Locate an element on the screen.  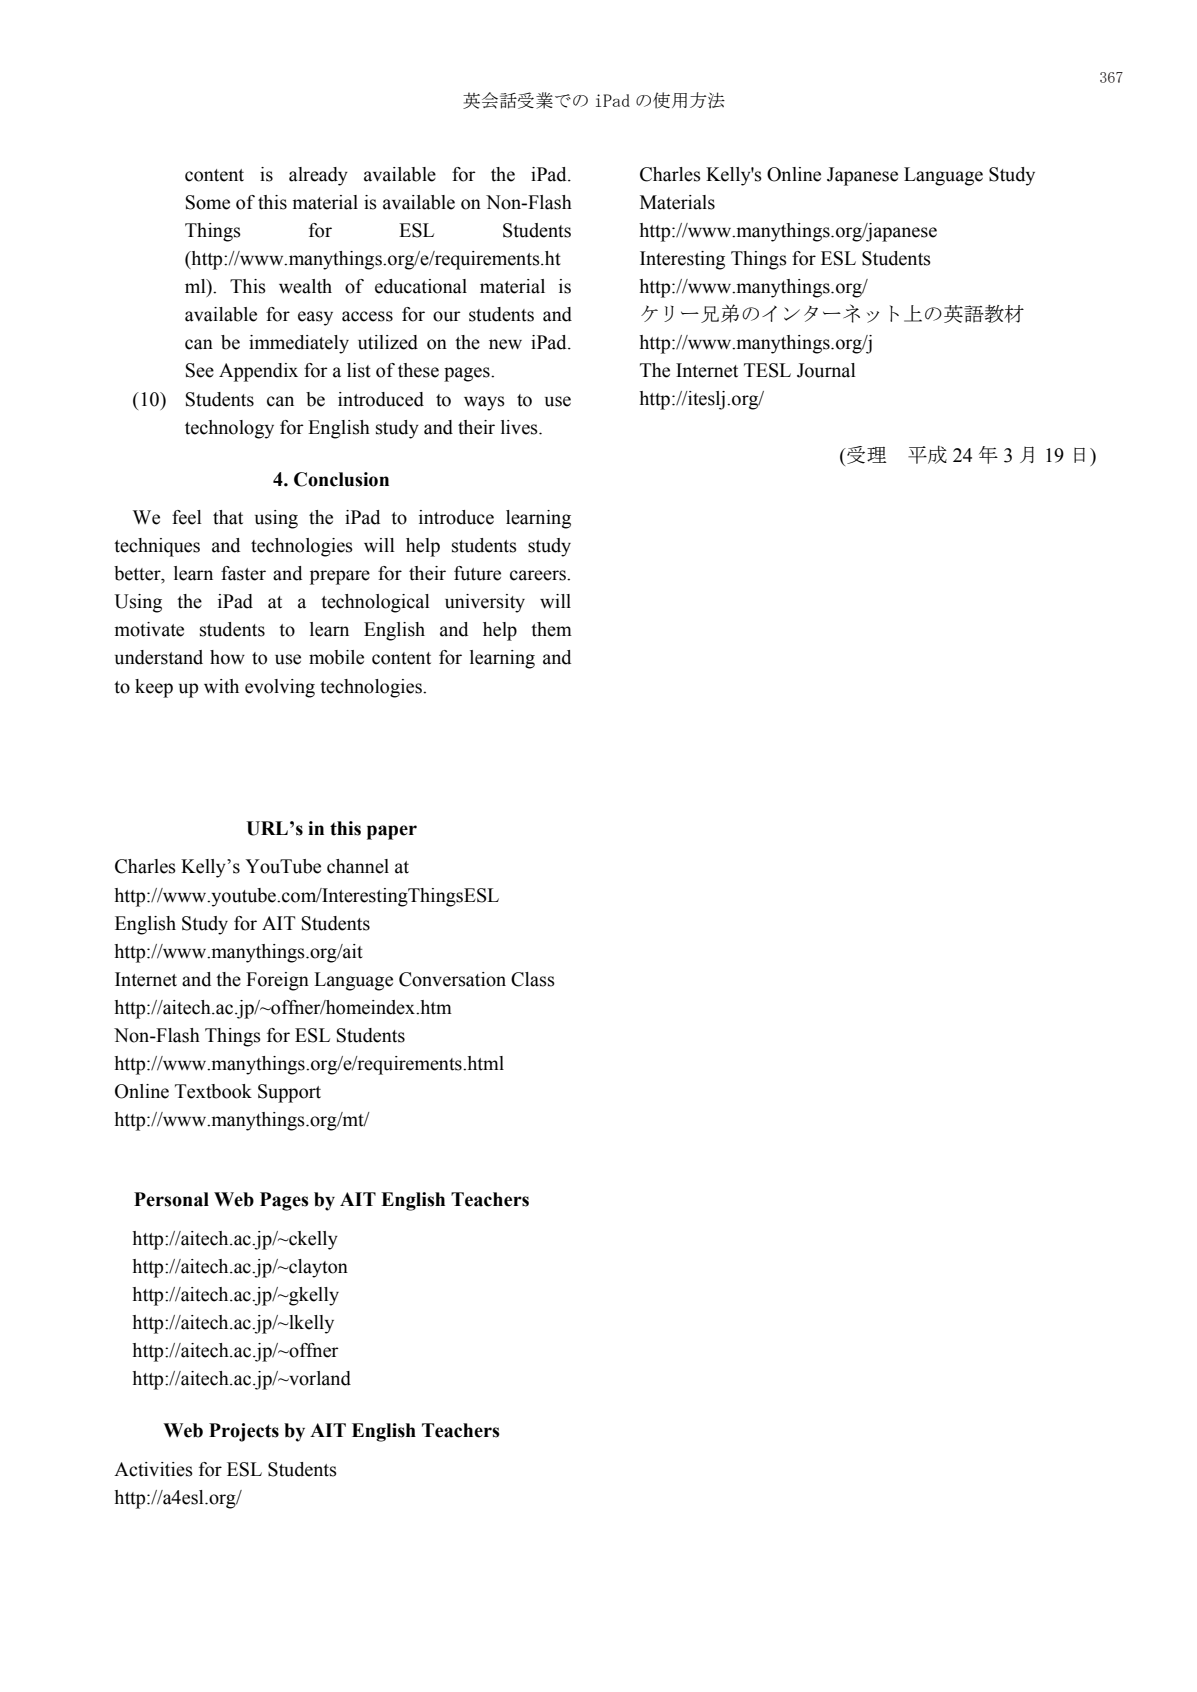
Activities is located at coordinates (153, 1469).
